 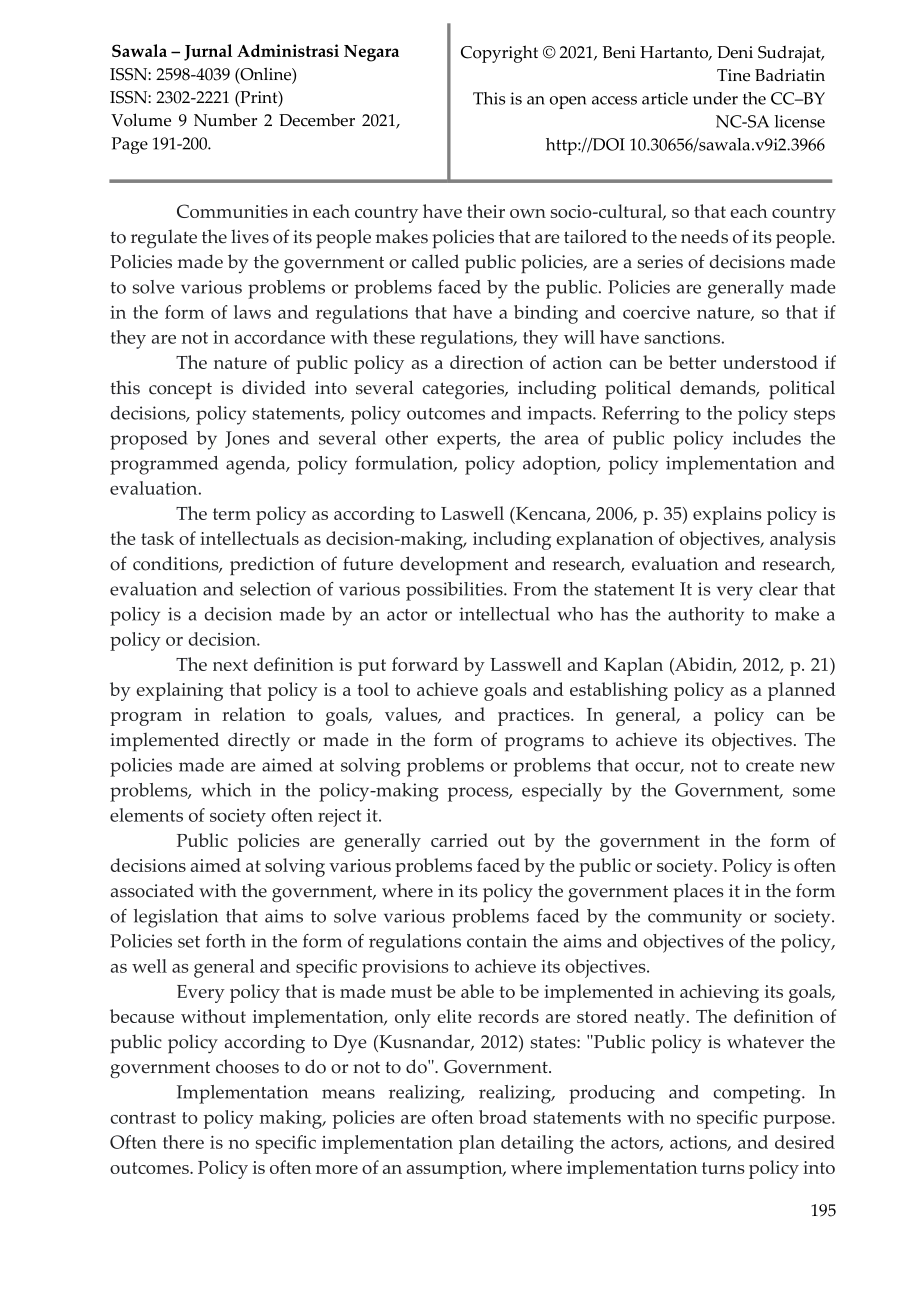 What do you see at coordinates (723, 1168) in the screenshot?
I see `turns` at bounding box center [723, 1168].
